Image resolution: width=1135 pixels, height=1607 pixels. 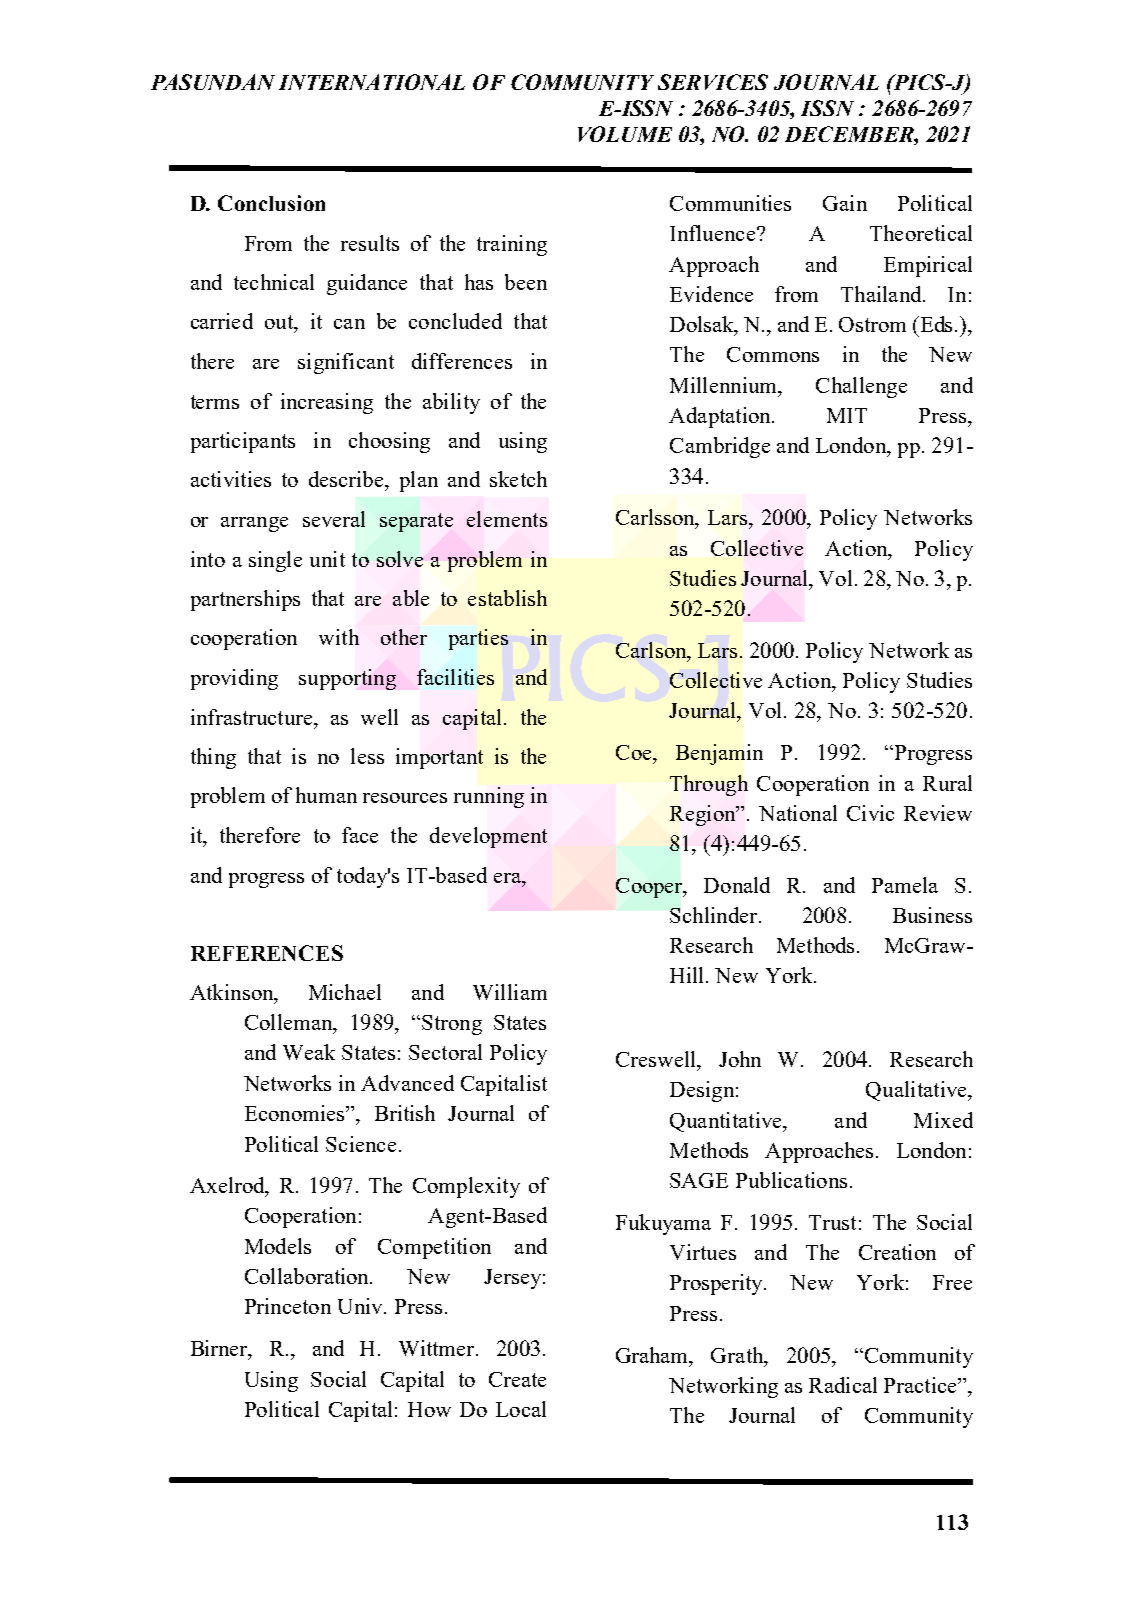 What do you see at coordinates (271, 203) in the page?
I see `Conclusion` at bounding box center [271, 203].
